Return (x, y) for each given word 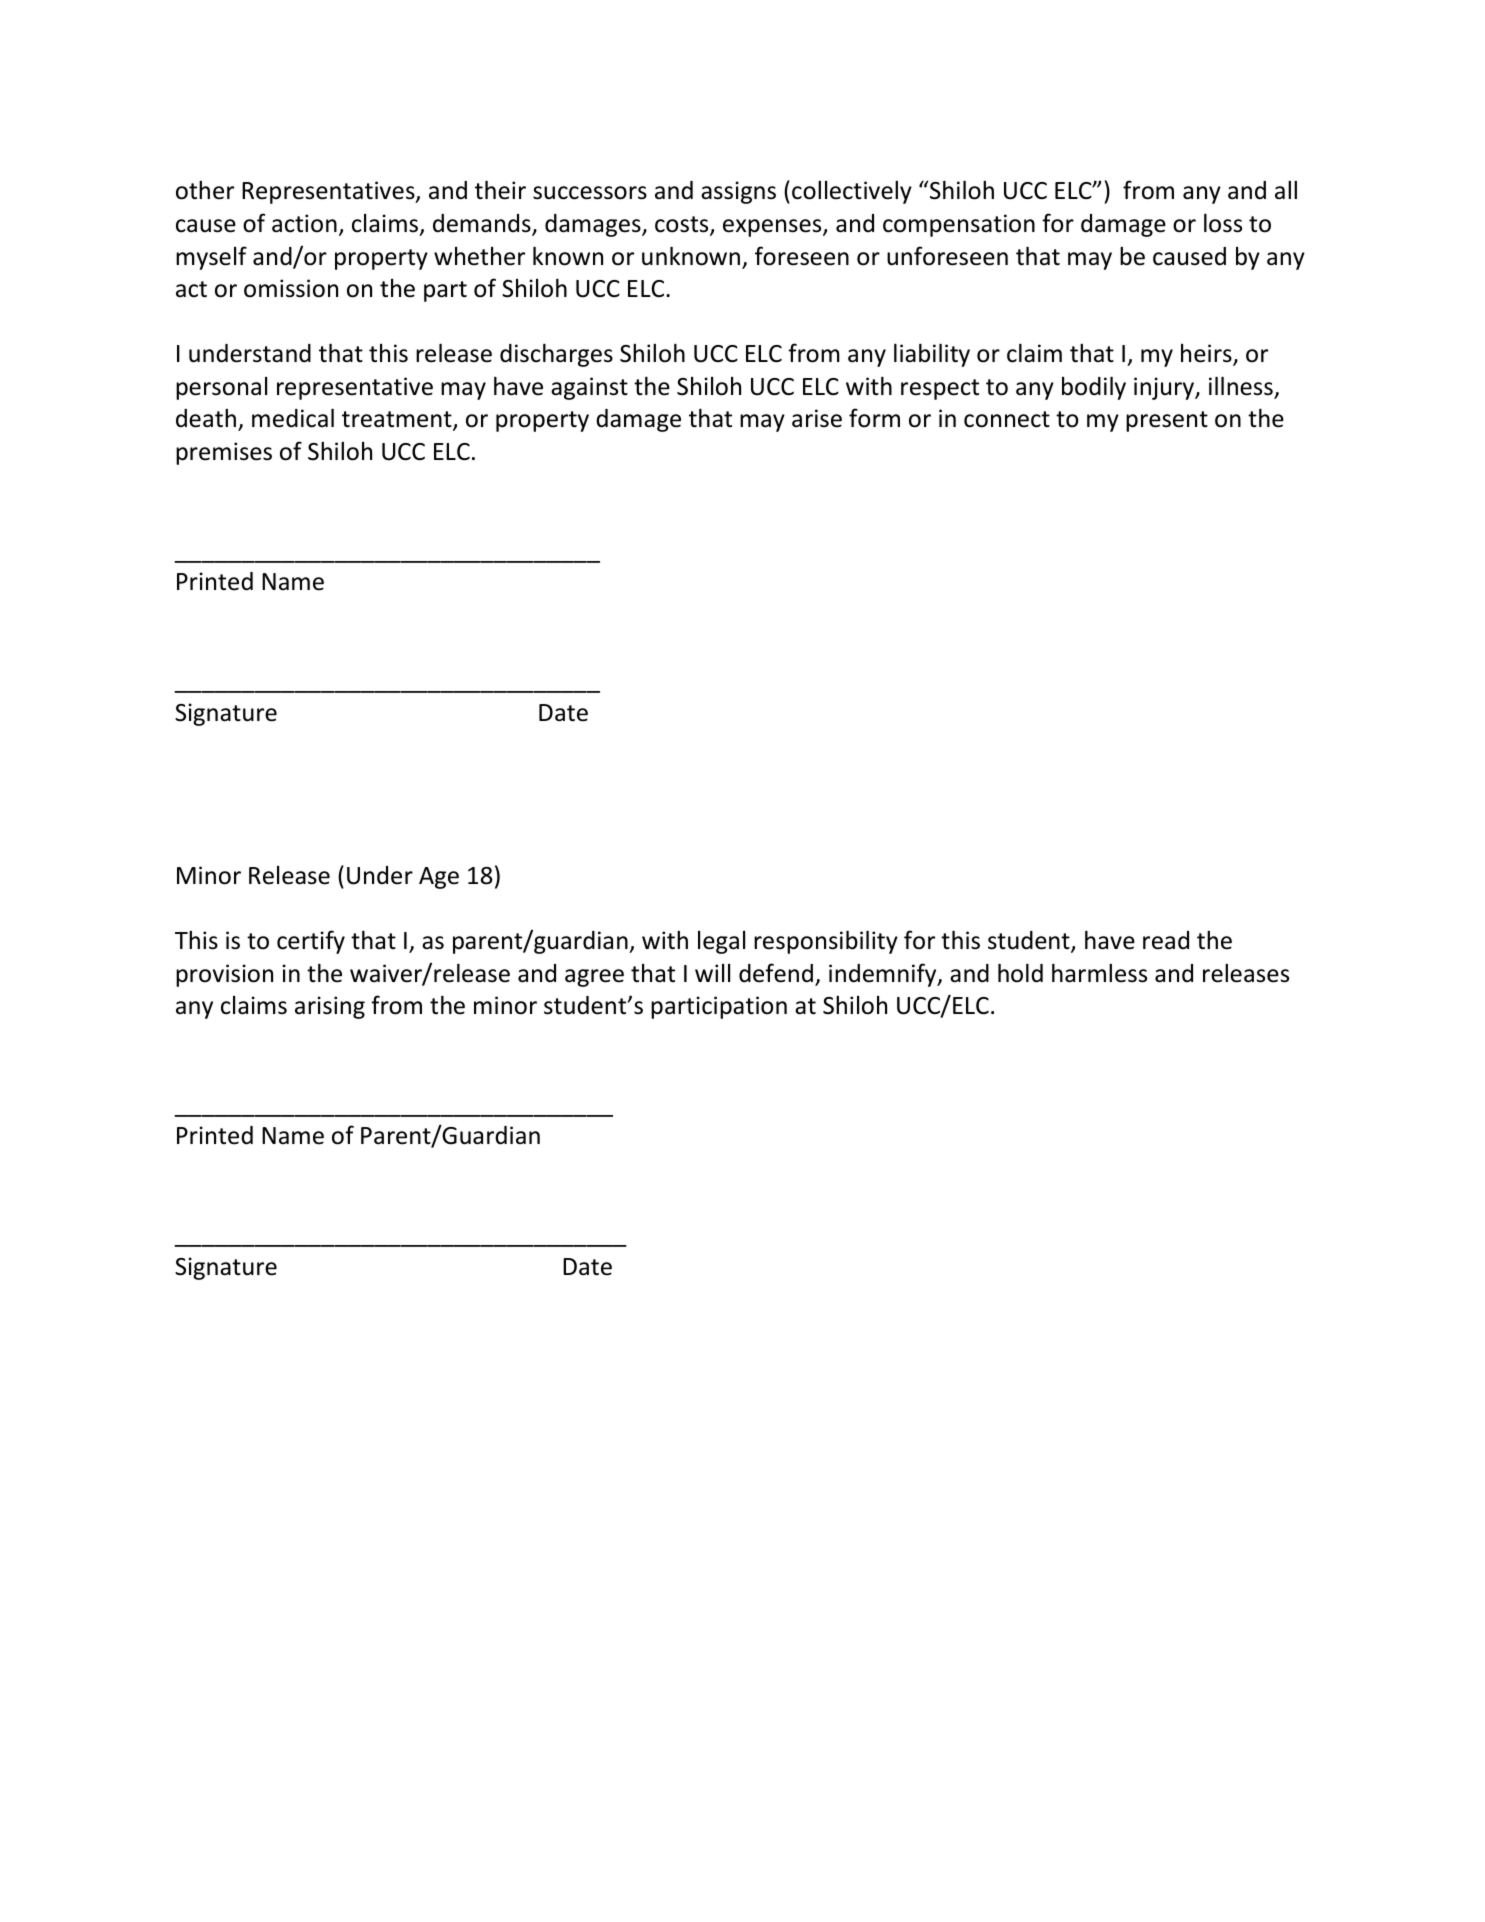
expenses (773, 228)
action (304, 223)
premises (224, 453)
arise (817, 418)
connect (1007, 419)
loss (1223, 223)
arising (330, 1007)
